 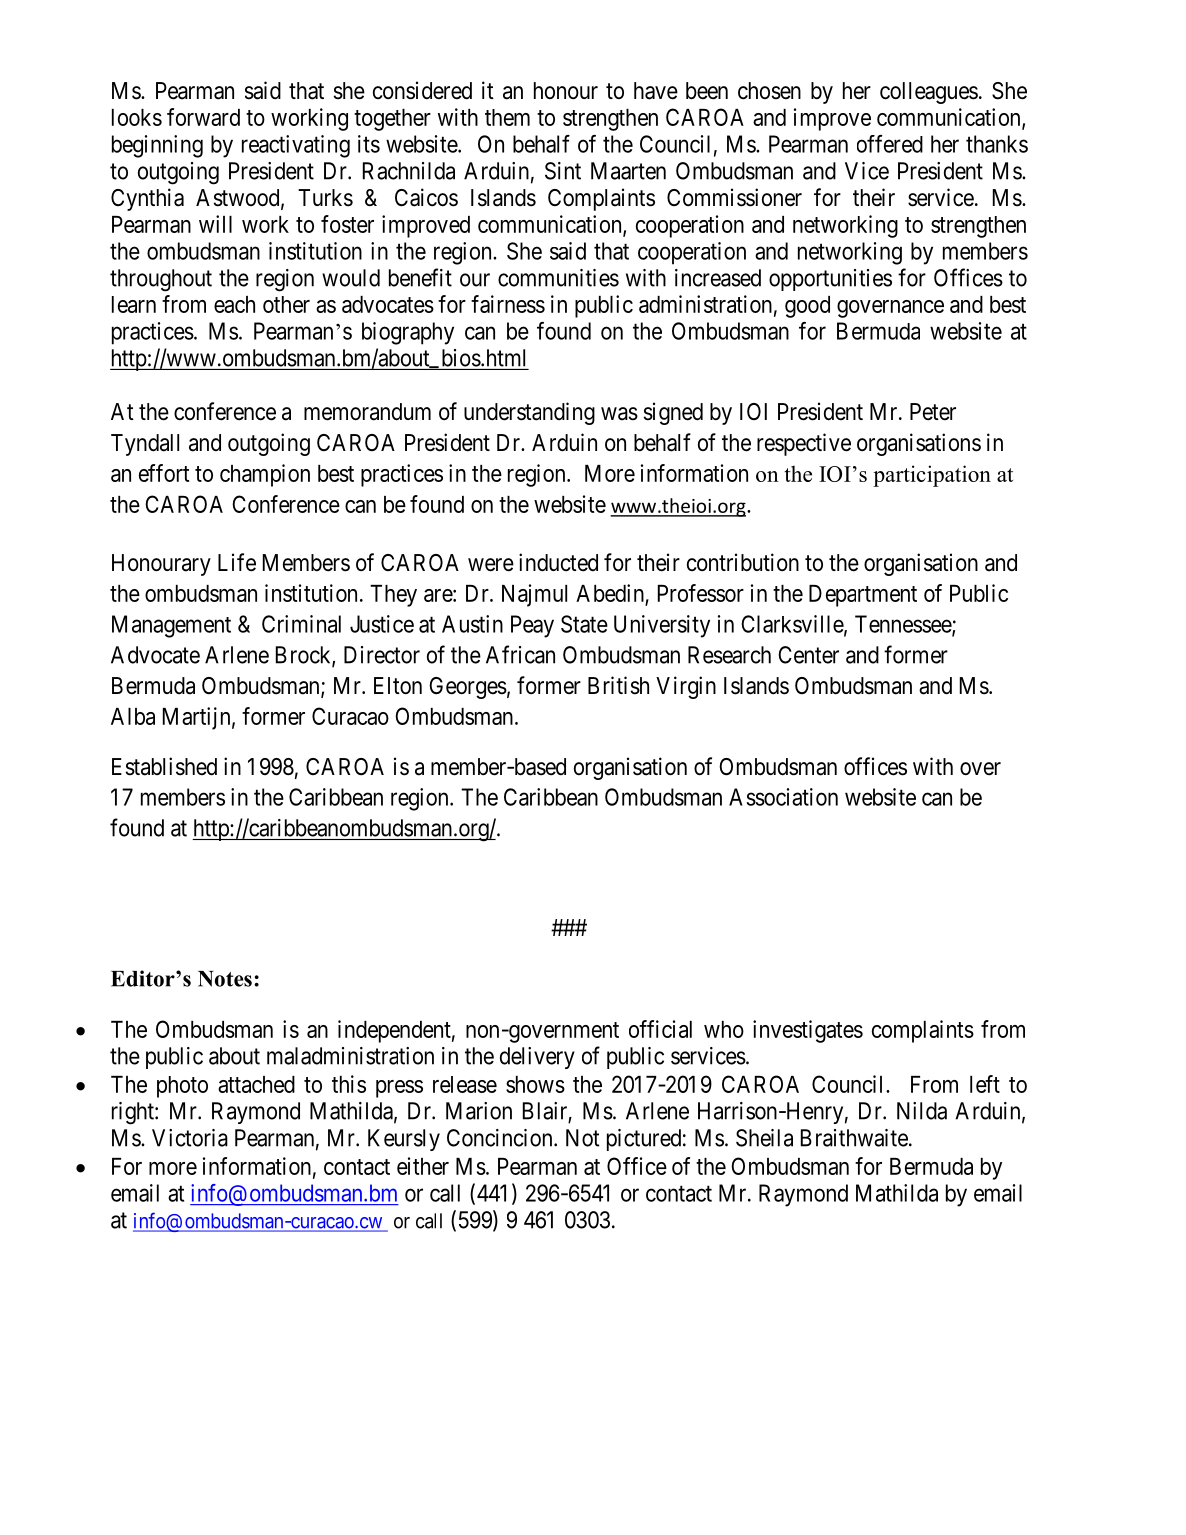 I want to click on official, so click(x=660, y=1029).
